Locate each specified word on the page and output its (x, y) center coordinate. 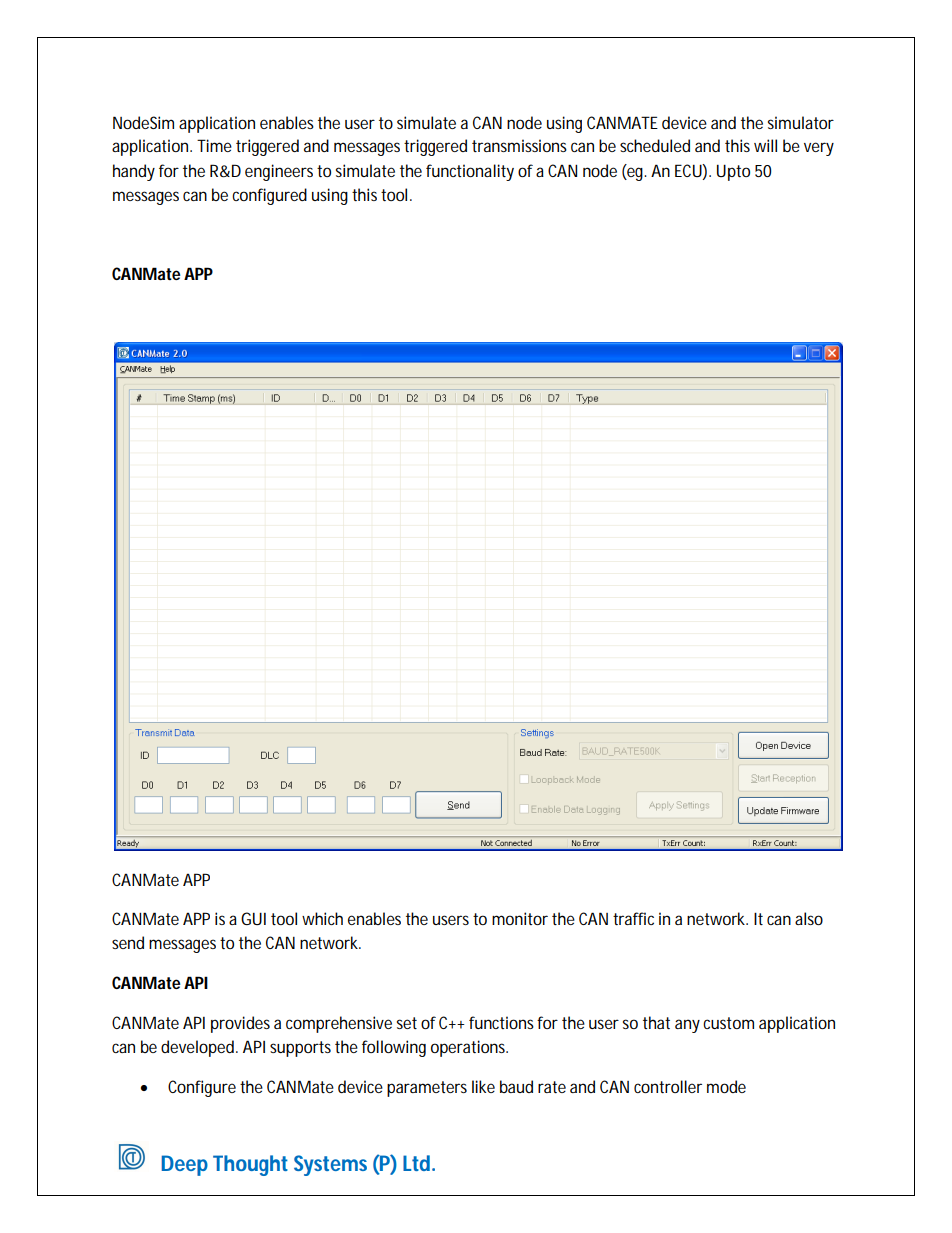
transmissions (519, 145)
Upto (733, 172)
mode (726, 1086)
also (809, 918)
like (483, 1086)
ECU (689, 170)
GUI (253, 918)
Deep (185, 1165)
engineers (279, 172)
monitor (520, 918)
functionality (470, 172)
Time (214, 145)
